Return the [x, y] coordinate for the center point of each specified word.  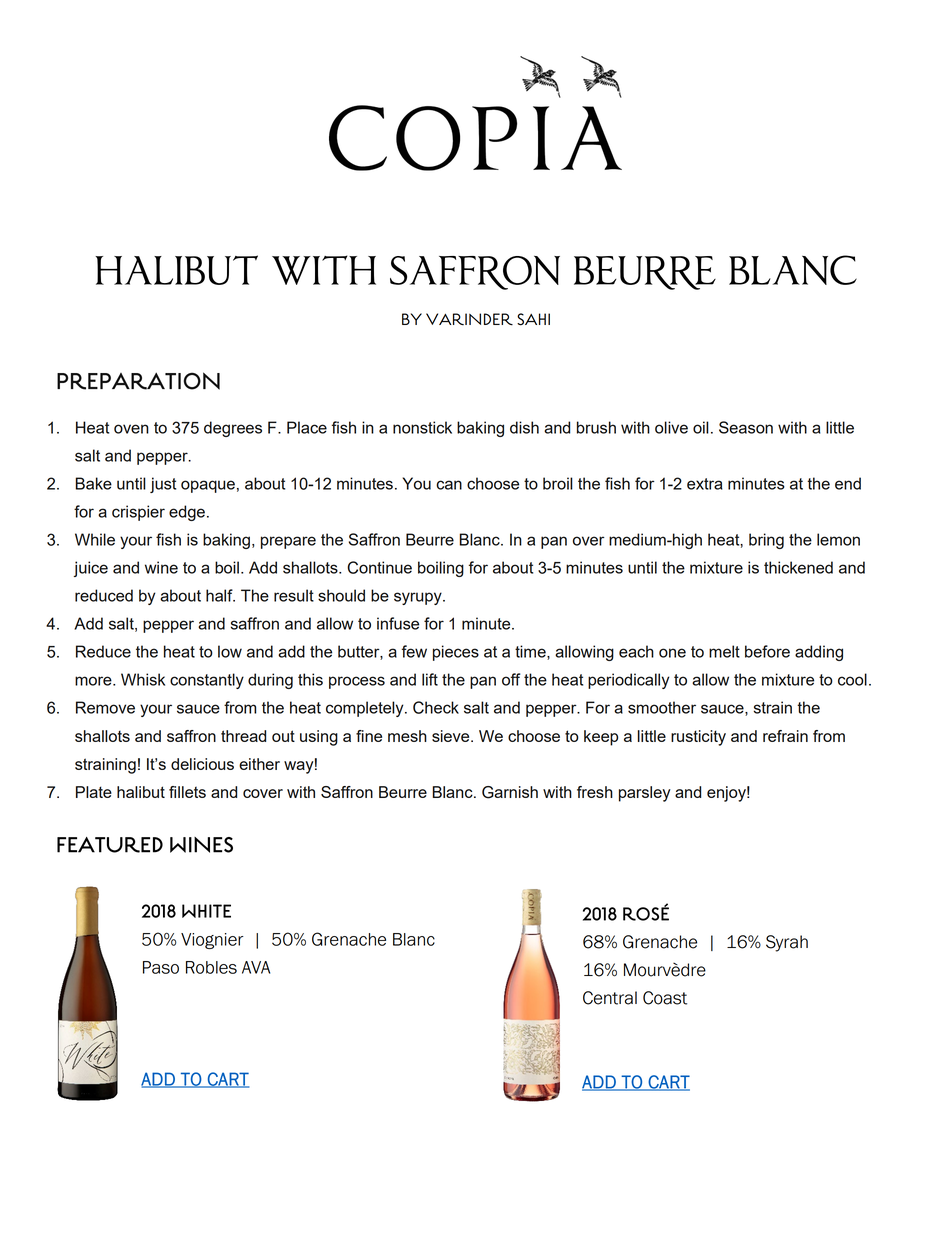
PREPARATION [138, 381]
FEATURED [110, 845]
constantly [207, 681]
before [767, 651]
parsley [645, 794]
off [511, 679]
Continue [379, 567]
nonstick [422, 427]
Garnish [510, 792]
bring [766, 541]
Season [746, 427]
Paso [161, 967]
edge [187, 513]
